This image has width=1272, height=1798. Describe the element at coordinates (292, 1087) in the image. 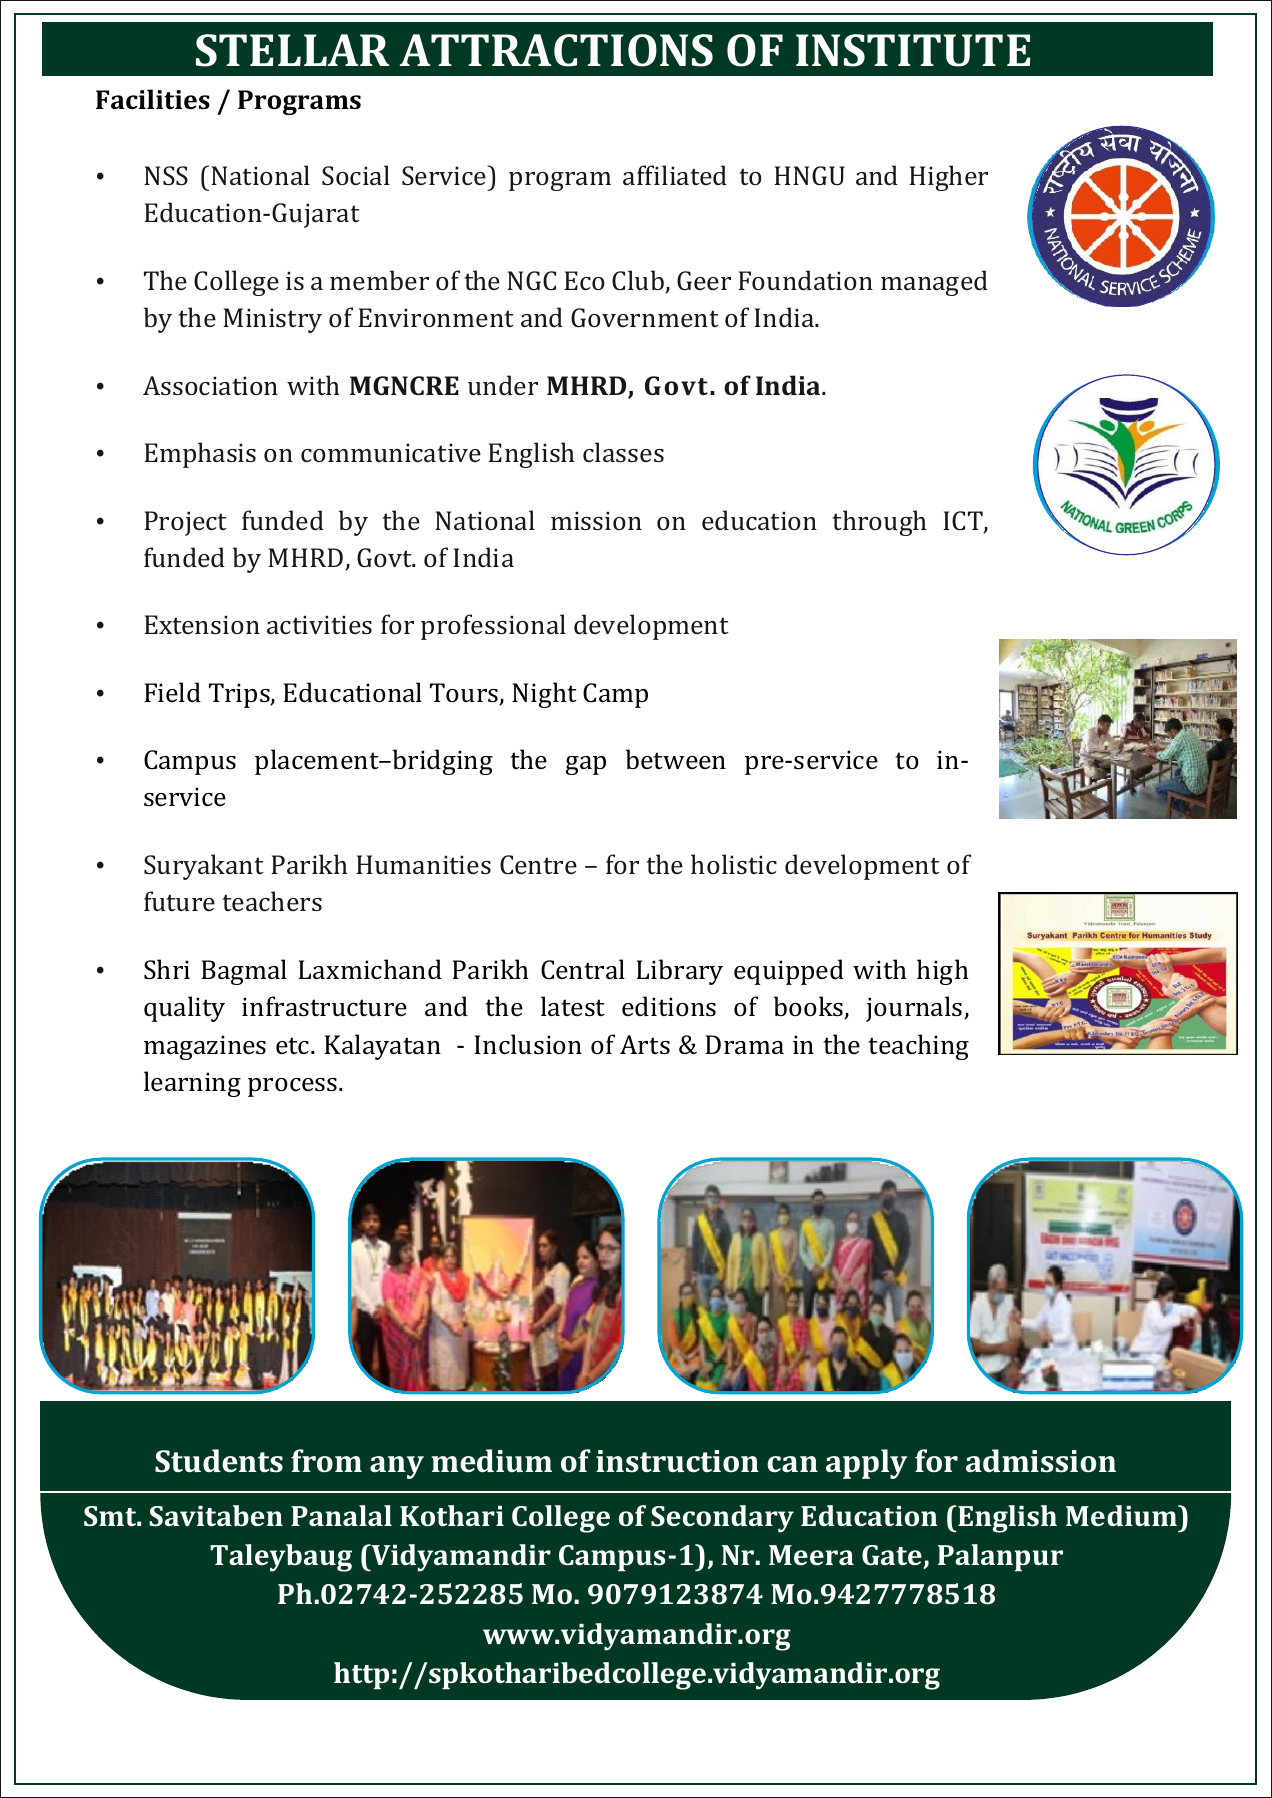

I see `process` at that location.
